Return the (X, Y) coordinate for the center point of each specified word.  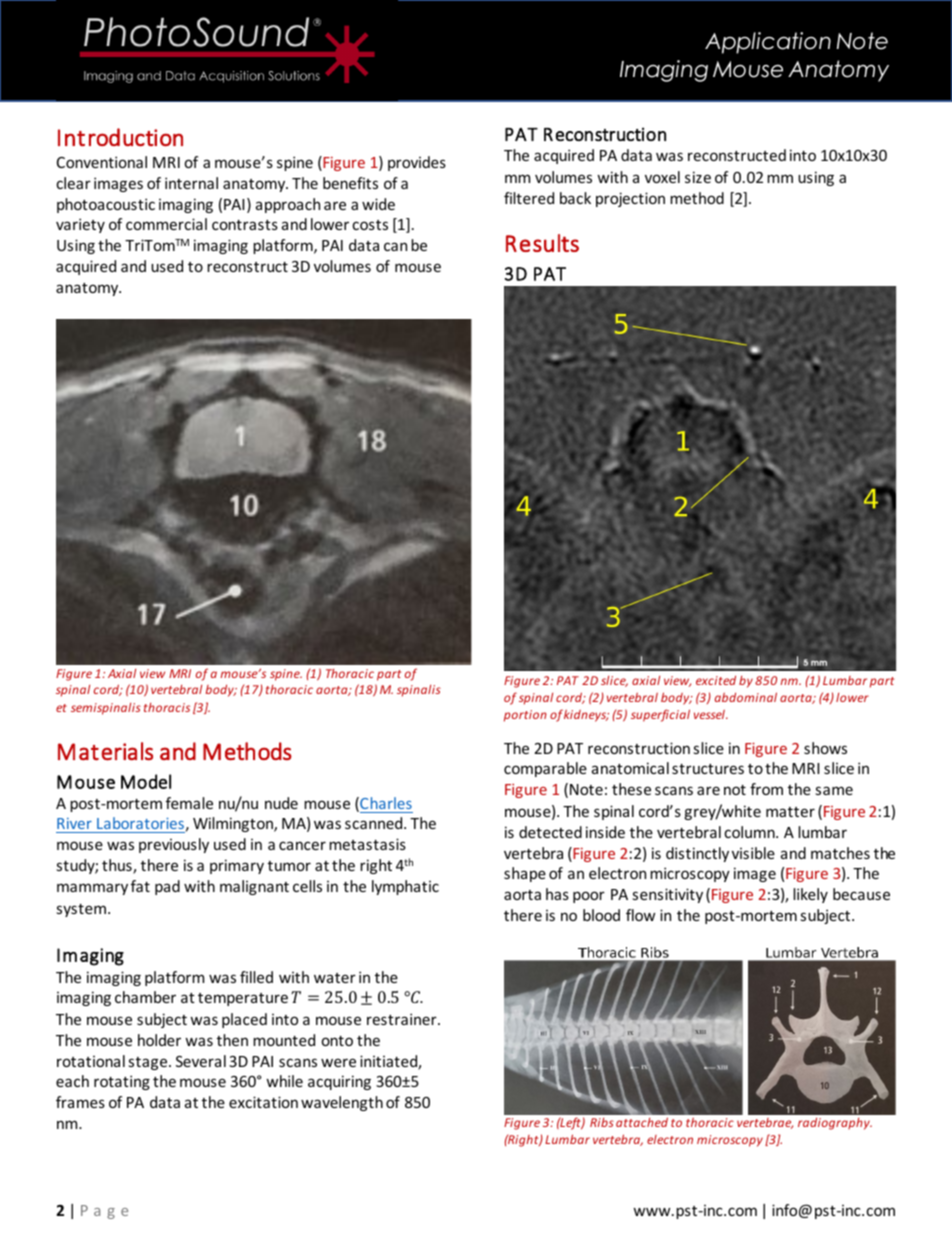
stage (149, 1063)
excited (716, 680)
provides (417, 163)
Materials (105, 751)
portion (525, 716)
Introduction (120, 137)
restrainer (403, 1019)
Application (768, 43)
